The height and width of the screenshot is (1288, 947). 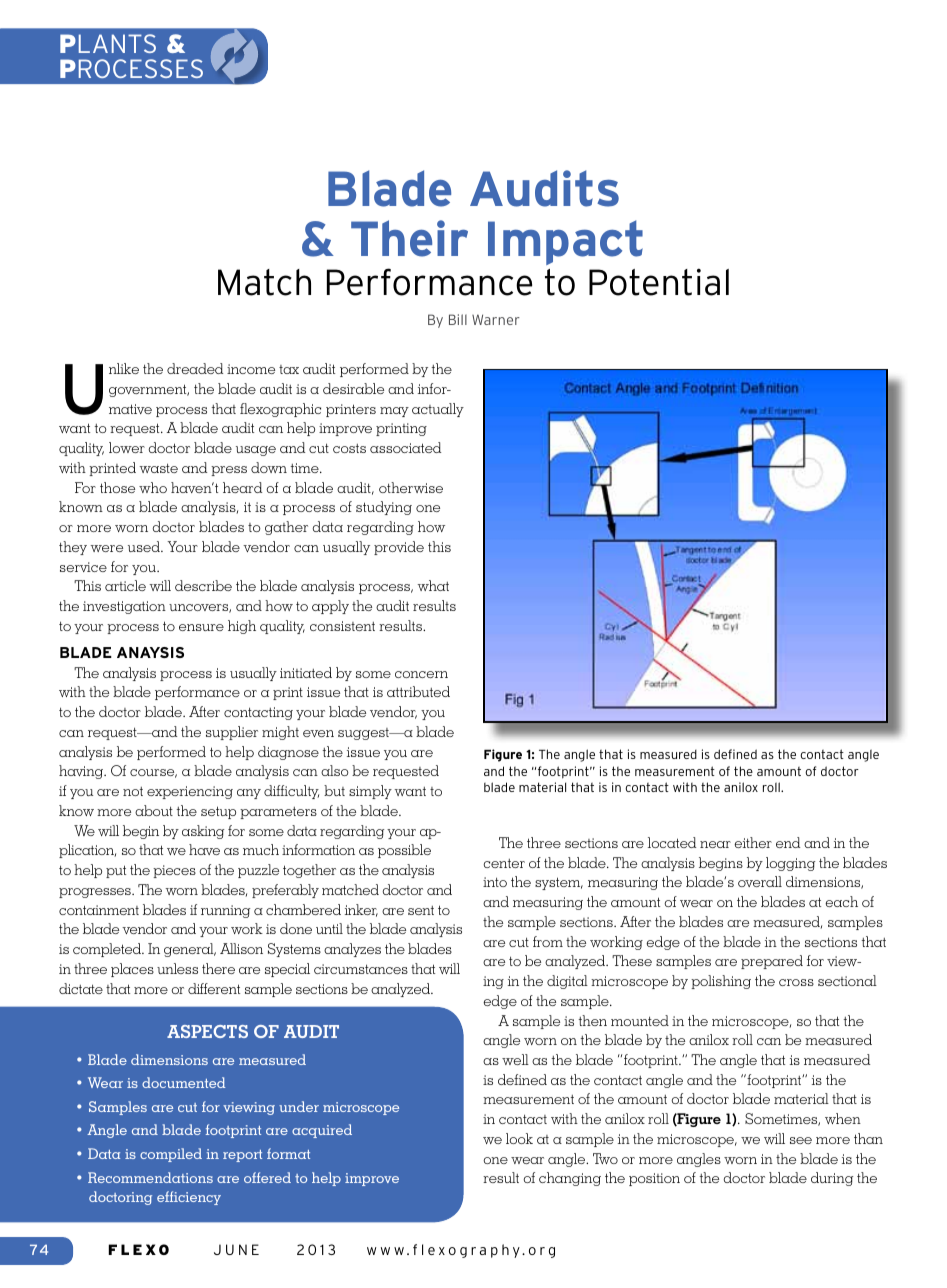 I want to click on center, so click(x=504, y=863).
